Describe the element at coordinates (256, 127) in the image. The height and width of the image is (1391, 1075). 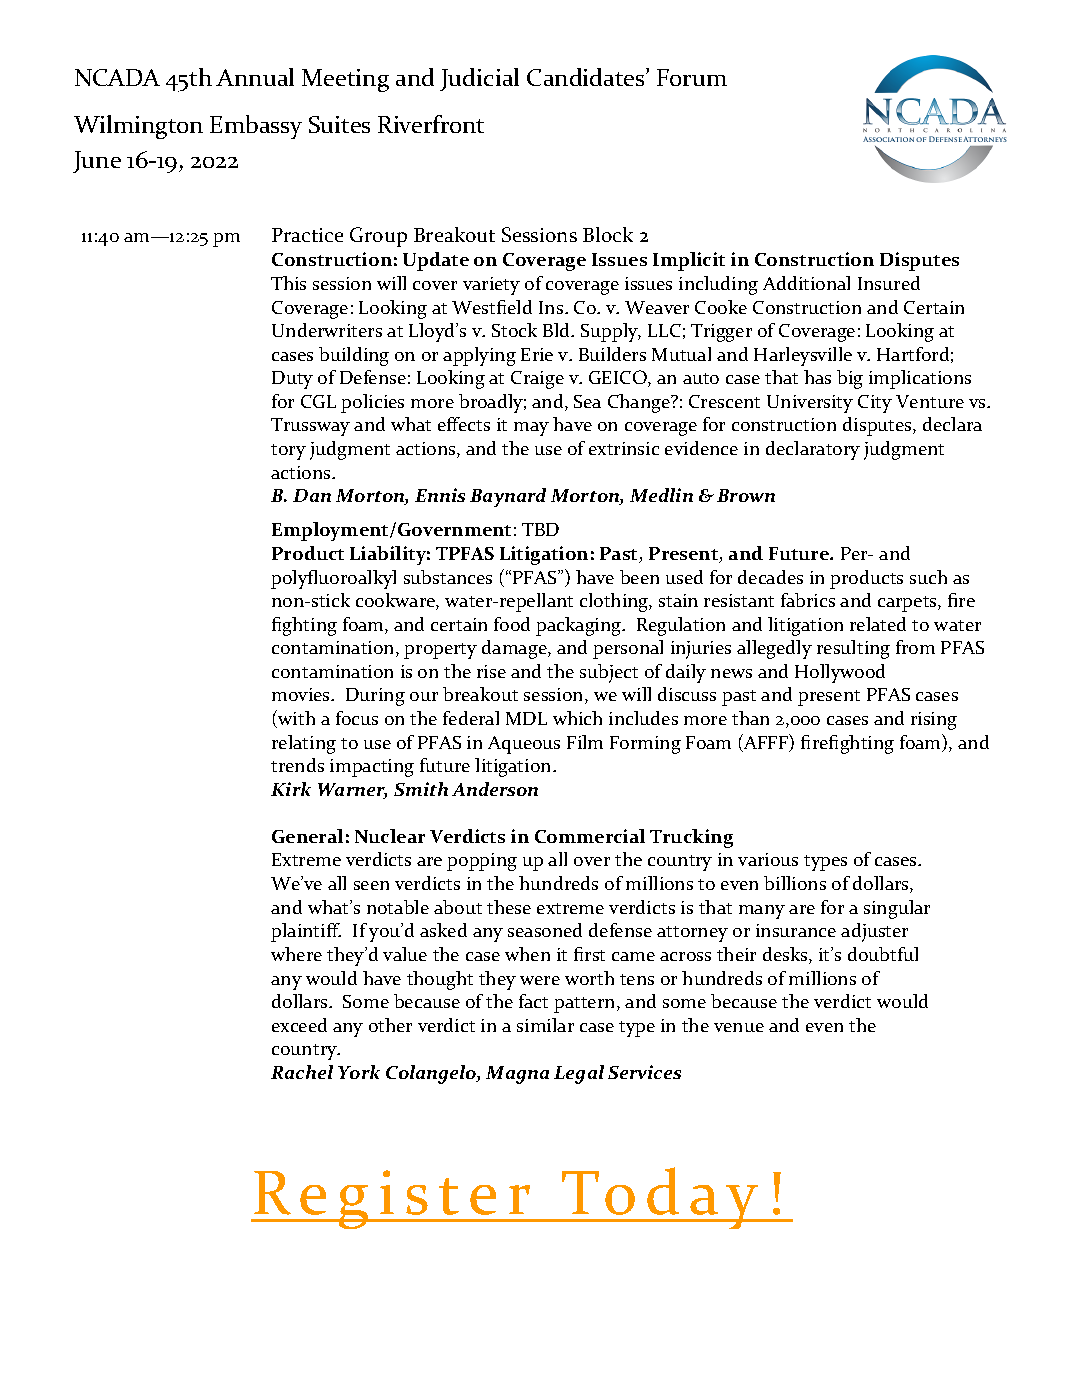
I see `Embassy` at that location.
